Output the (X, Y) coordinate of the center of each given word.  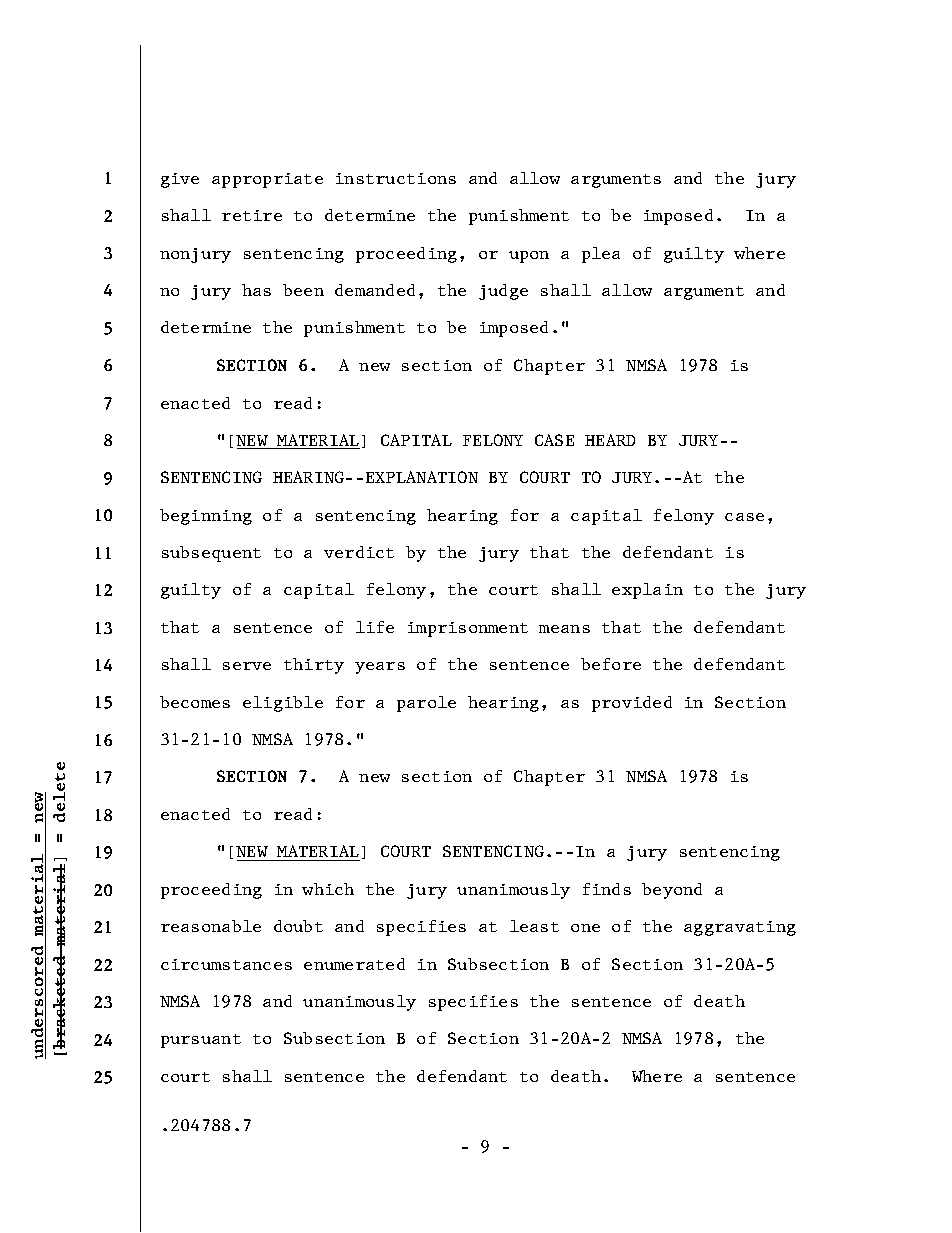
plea (601, 255)
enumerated (354, 964)
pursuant (201, 1041)
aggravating (740, 928)
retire (252, 215)
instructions (396, 178)
